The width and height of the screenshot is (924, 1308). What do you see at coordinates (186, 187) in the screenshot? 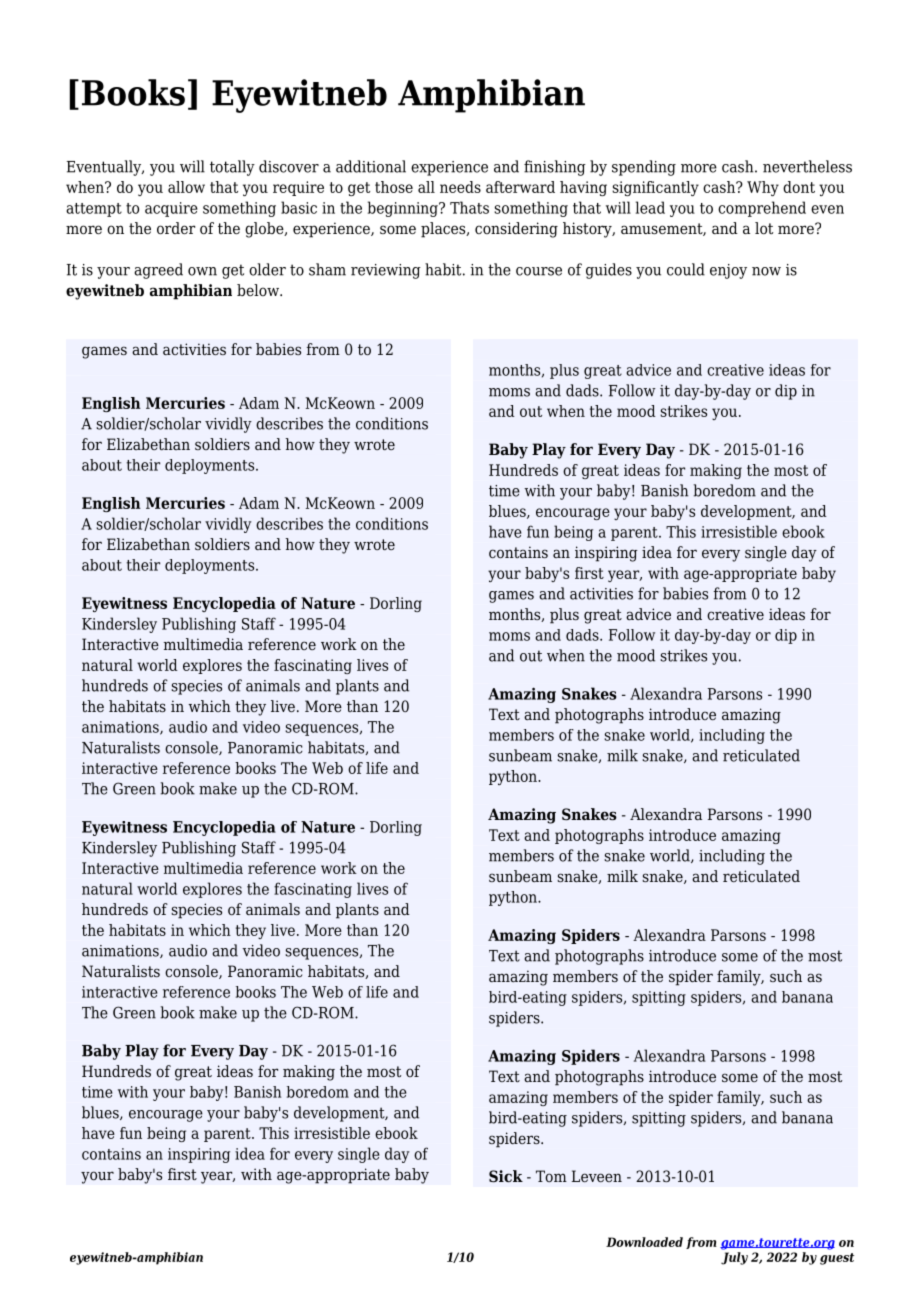
I see `allow` at bounding box center [186, 187].
